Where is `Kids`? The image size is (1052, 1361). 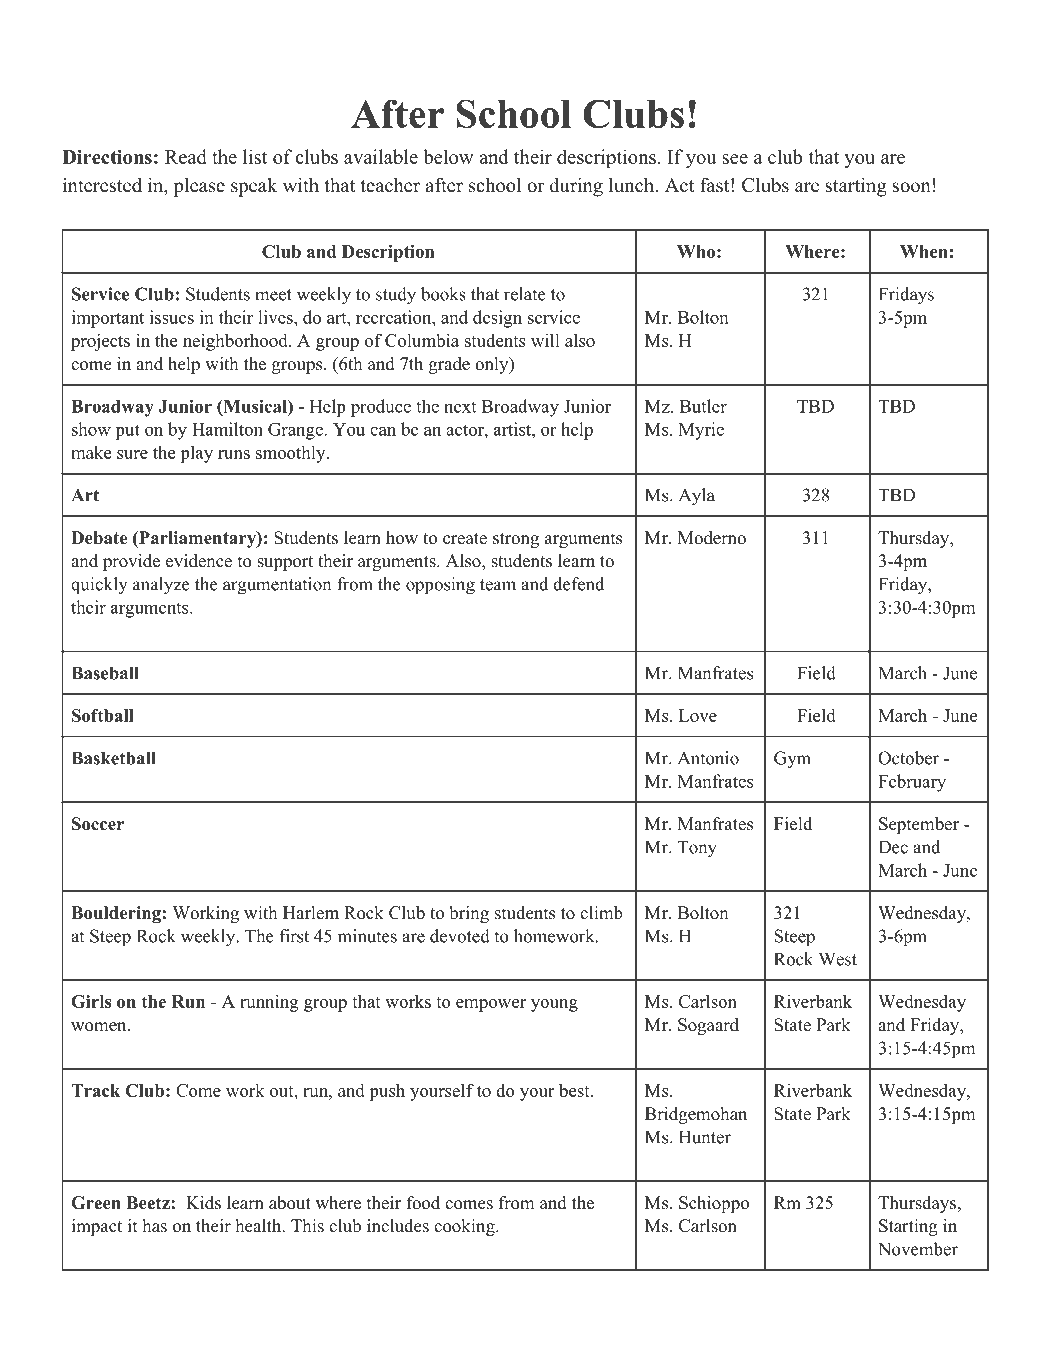
Kids is located at coordinates (203, 1203).
